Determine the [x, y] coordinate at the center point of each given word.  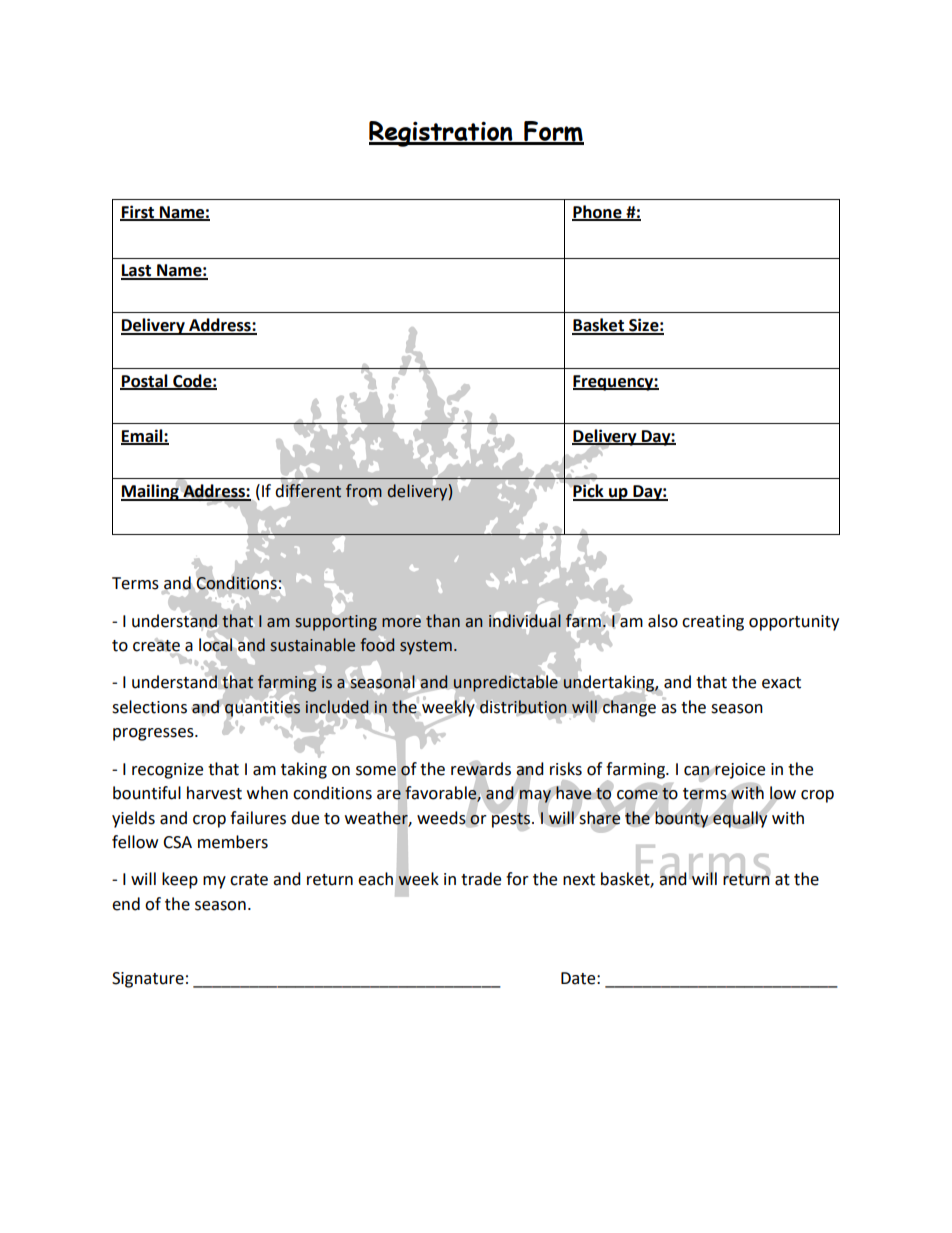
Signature [148, 980]
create [156, 645]
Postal [145, 381]
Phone [598, 212]
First [138, 212]
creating [713, 623]
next [579, 880]
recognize [167, 771]
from [364, 491]
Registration [442, 134]
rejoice [739, 771]
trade [481, 879]
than [443, 621]
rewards [481, 769]
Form [553, 132]
